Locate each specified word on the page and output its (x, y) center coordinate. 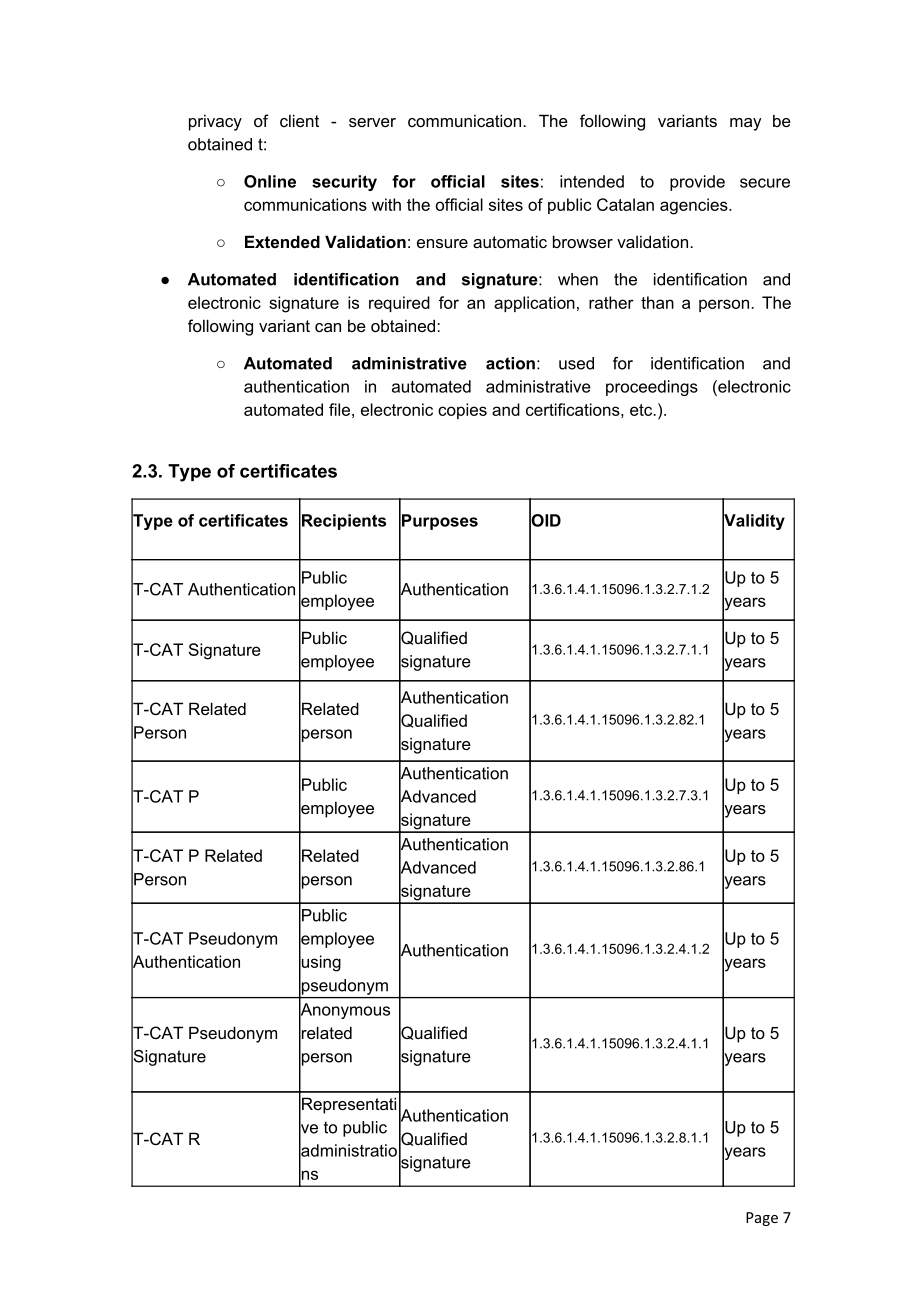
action (510, 363)
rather (611, 302)
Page (762, 1219)
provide (697, 183)
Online (270, 181)
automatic (510, 241)
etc (642, 410)
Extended (282, 241)
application (534, 304)
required (399, 304)
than (657, 302)
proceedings (652, 388)
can (328, 327)
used (576, 363)
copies (462, 411)
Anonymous (344, 1011)
